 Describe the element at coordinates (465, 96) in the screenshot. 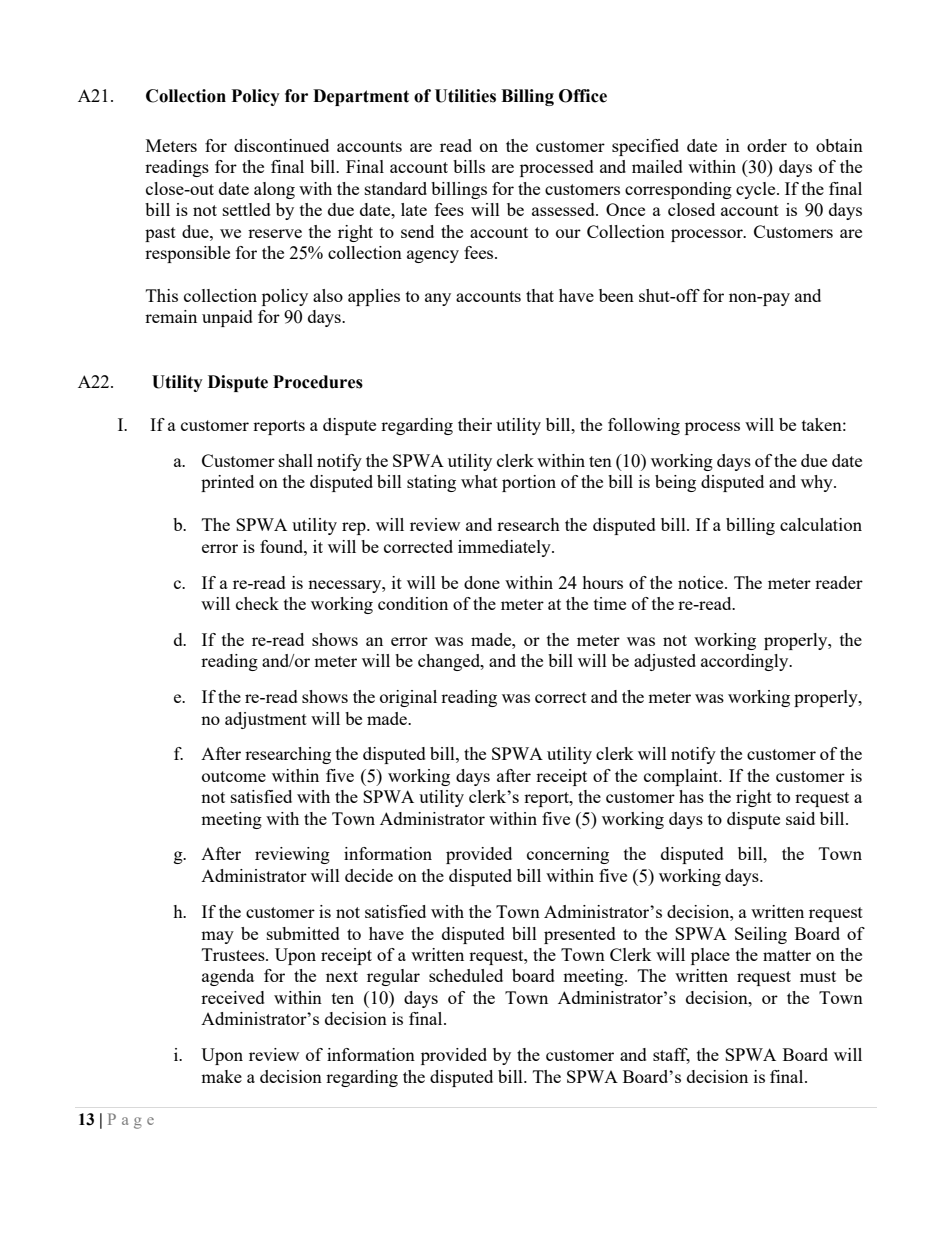

I see `Utilities` at that location.
